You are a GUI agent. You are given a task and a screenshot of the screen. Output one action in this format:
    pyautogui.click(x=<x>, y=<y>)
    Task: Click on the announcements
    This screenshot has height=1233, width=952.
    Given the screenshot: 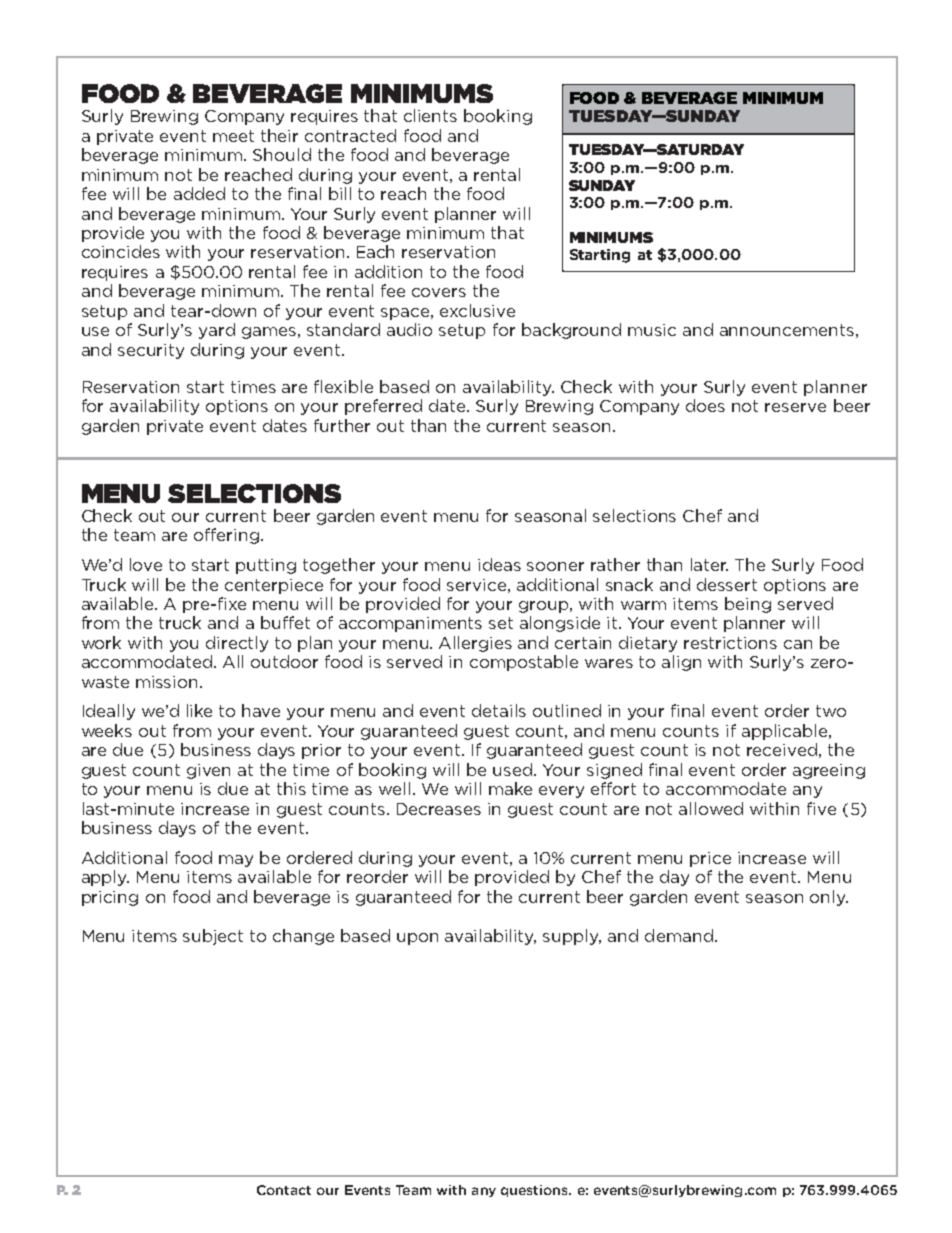 What is the action you would take?
    pyautogui.click(x=787, y=330)
